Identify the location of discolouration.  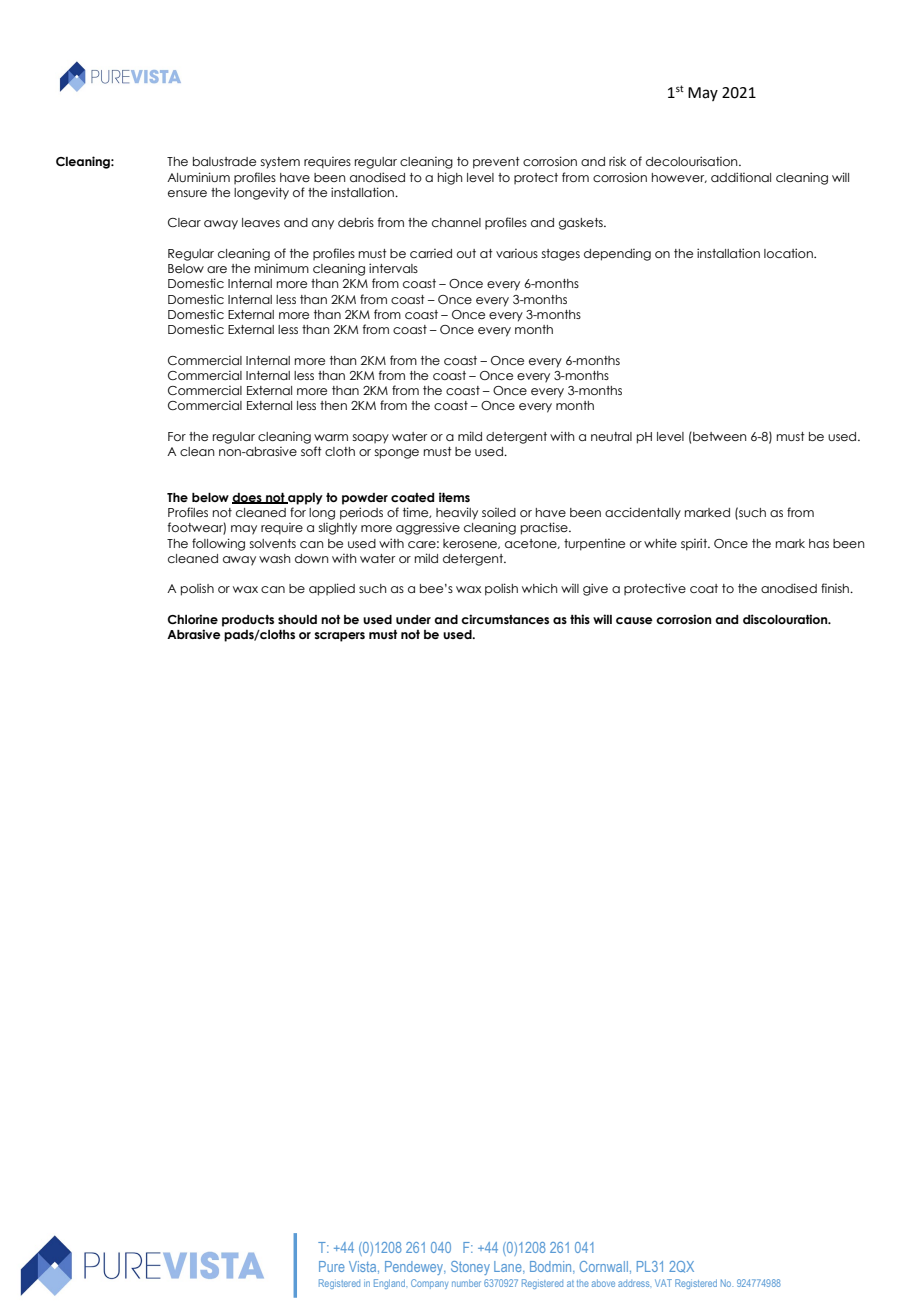
(786, 619).
